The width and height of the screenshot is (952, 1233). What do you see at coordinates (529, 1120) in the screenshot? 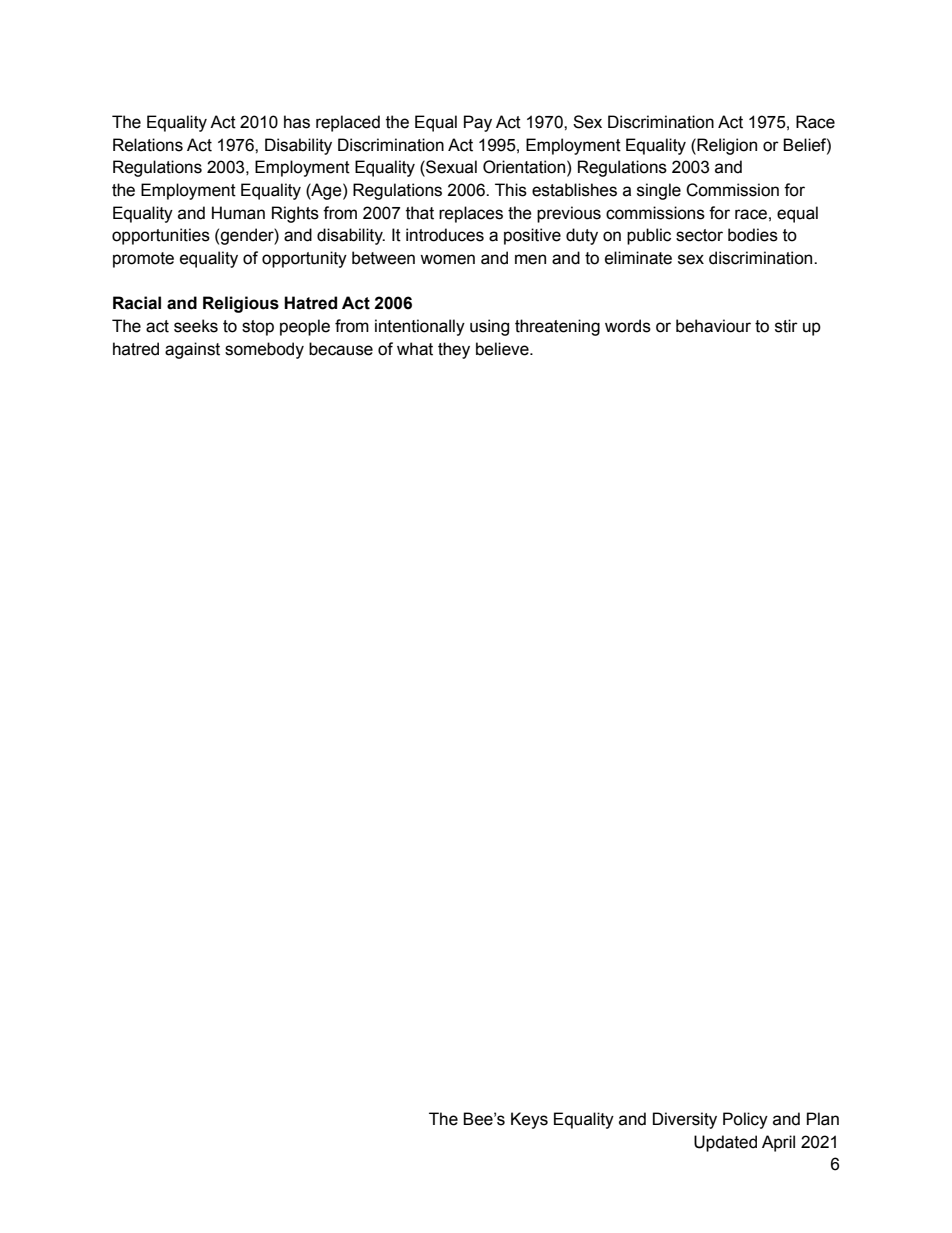
I see `Keys` at bounding box center [529, 1120].
